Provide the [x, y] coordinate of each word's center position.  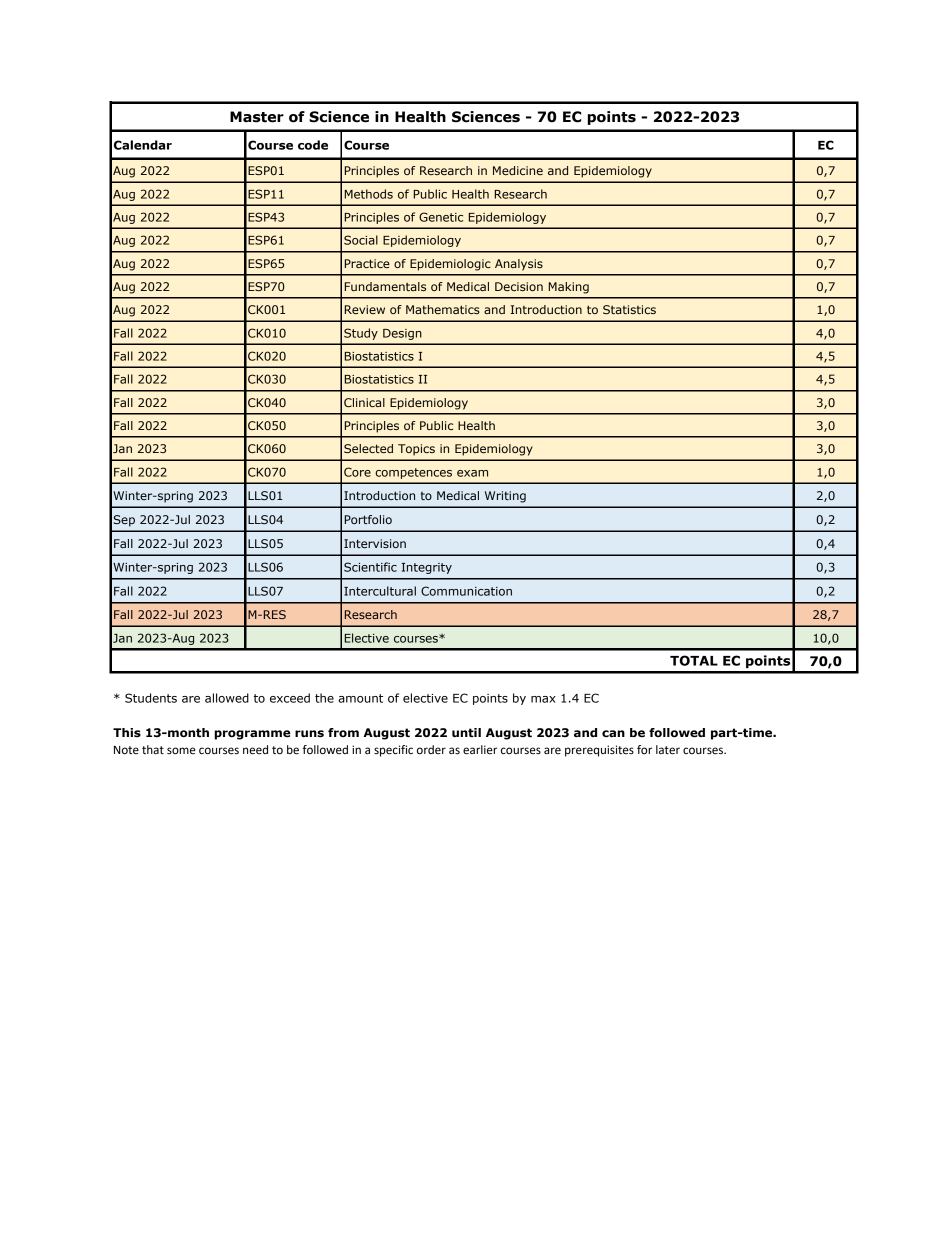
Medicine [518, 170]
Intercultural [380, 591]
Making [569, 288]
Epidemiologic [450, 265]
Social [361, 240]
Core [357, 472]
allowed [227, 698]
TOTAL [694, 660]
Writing [505, 497]
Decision [519, 286]
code [313, 145]
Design [402, 334]
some [181, 751]
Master [257, 117]
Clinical [364, 402]
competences [413, 473]
